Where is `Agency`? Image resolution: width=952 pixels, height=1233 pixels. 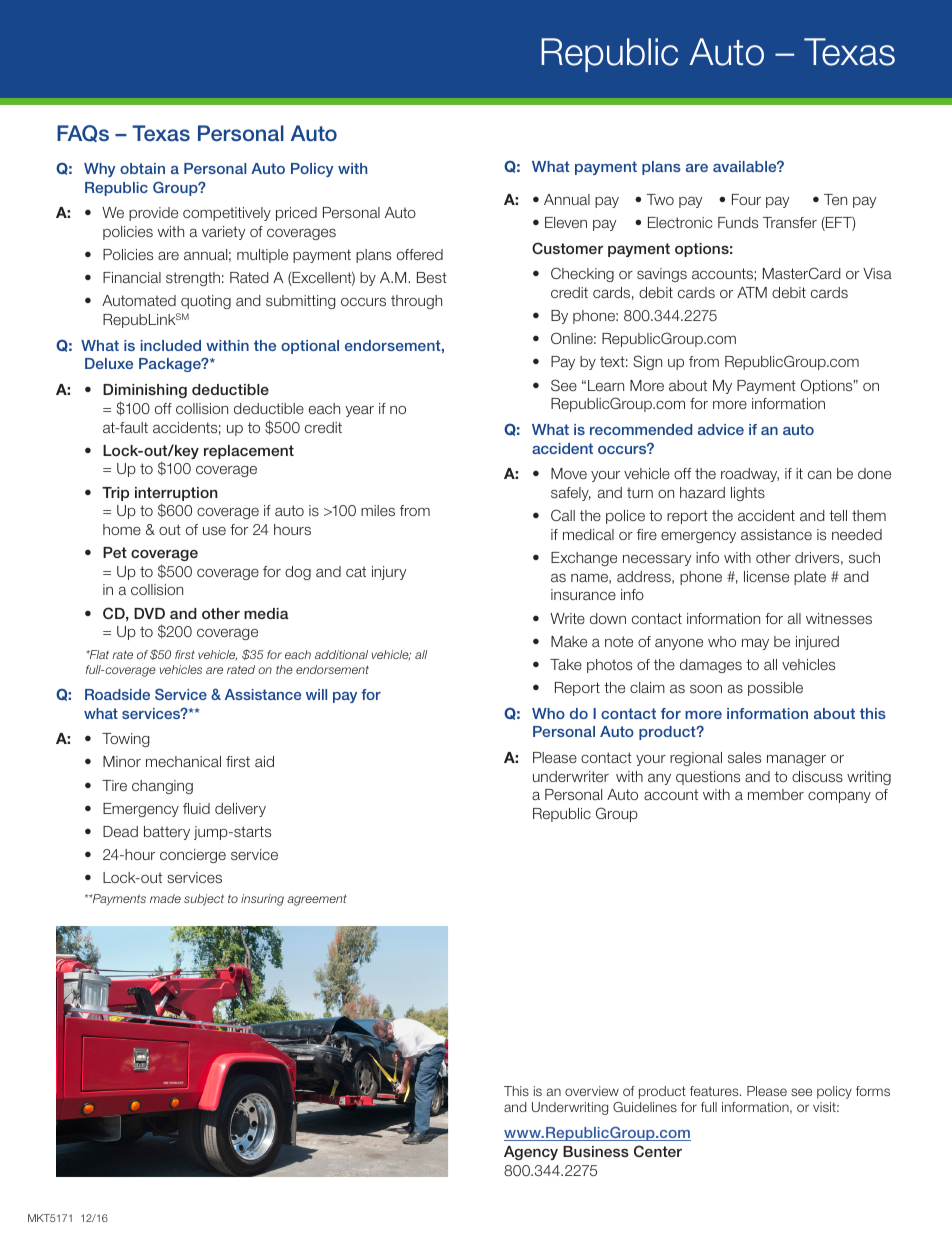
Agency is located at coordinates (531, 1153).
